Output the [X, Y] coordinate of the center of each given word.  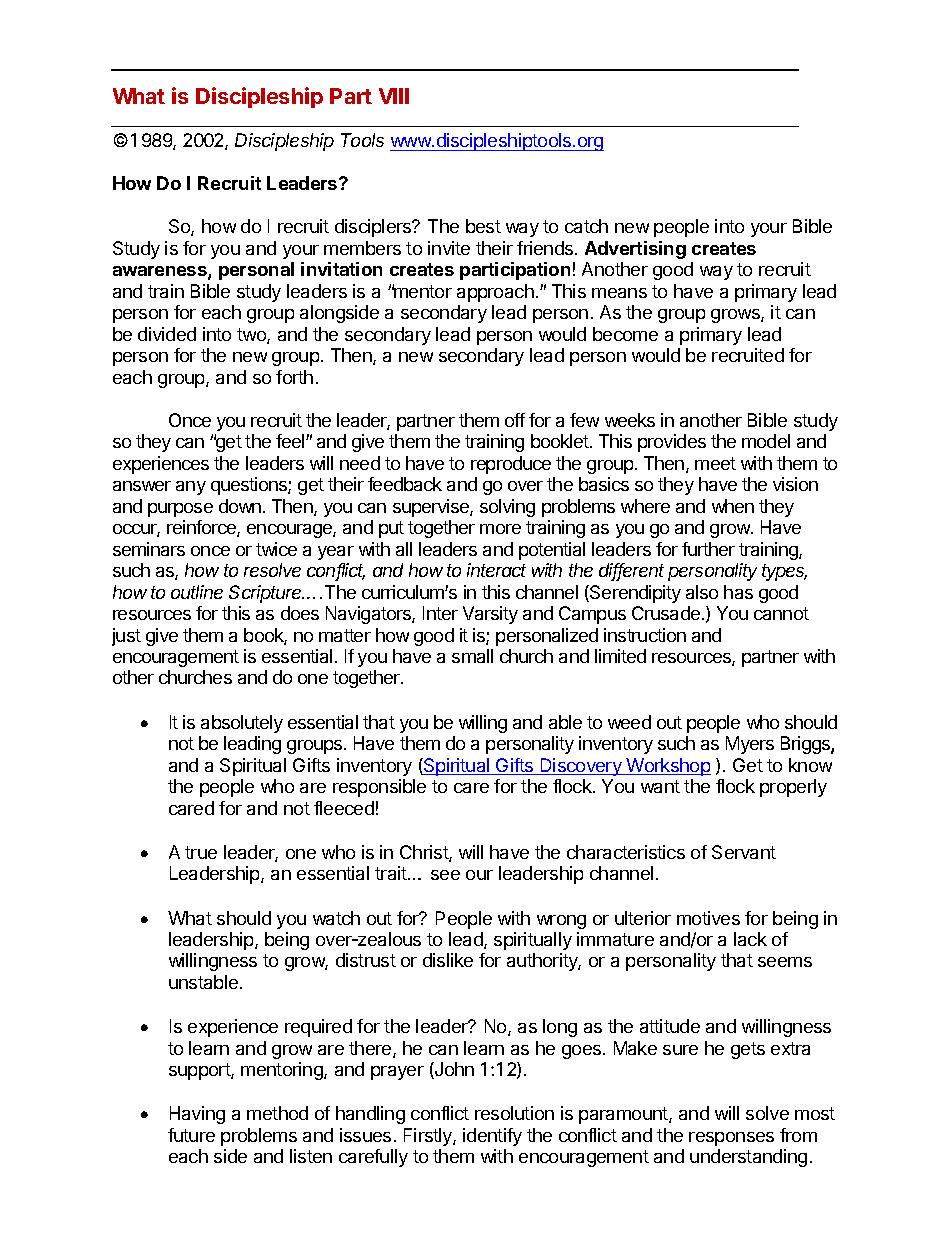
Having [197, 1115]
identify [492, 1137]
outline [197, 592]
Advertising [635, 250]
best [483, 226]
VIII [394, 96]
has [738, 592]
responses [731, 1139]
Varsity [490, 615]
